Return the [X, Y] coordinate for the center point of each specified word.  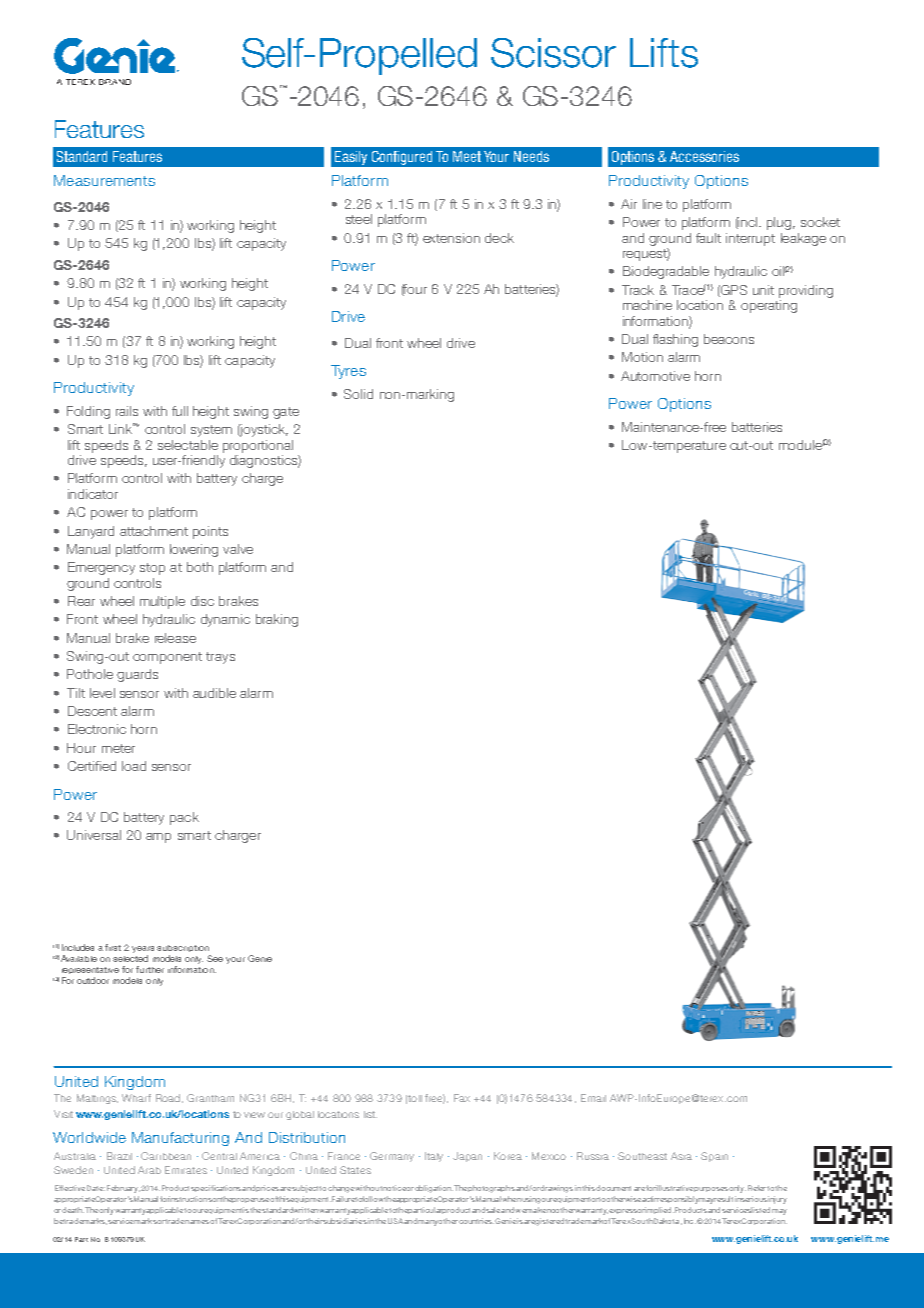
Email [593, 1098]
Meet [467, 156]
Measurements [104, 180]
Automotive [655, 376]
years [143, 949]
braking [277, 620]
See [215, 958]
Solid [358, 394]
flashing [675, 340]
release [175, 638]
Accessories [704, 156]
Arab [149, 1170]
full [180, 411]
